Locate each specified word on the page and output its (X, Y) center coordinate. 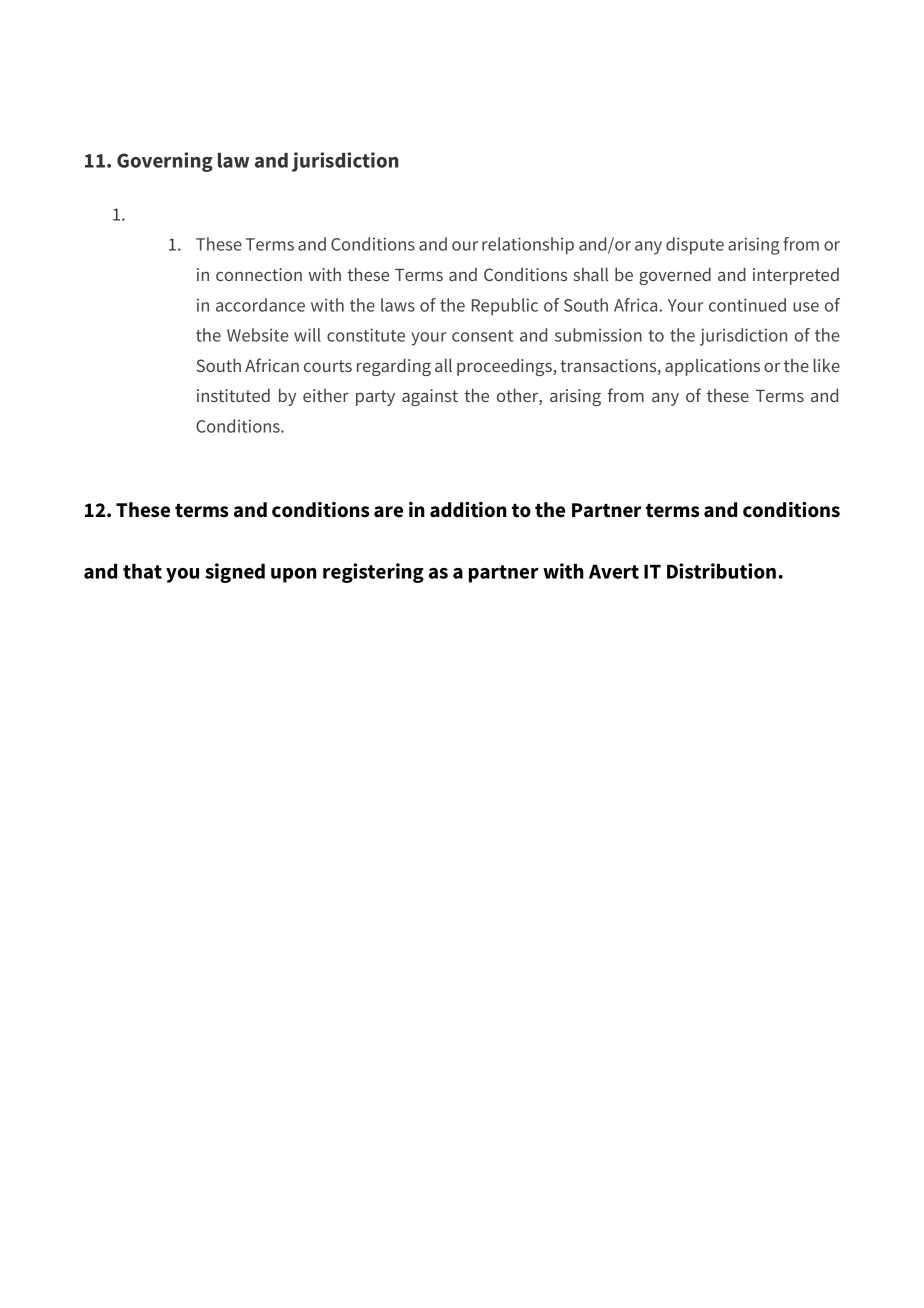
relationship (528, 246)
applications (712, 367)
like (827, 365)
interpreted (796, 276)
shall (590, 274)
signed (235, 573)
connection (259, 274)
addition (468, 510)
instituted (233, 395)
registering (373, 573)
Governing (165, 162)
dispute (695, 246)
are (388, 512)
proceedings (505, 367)
